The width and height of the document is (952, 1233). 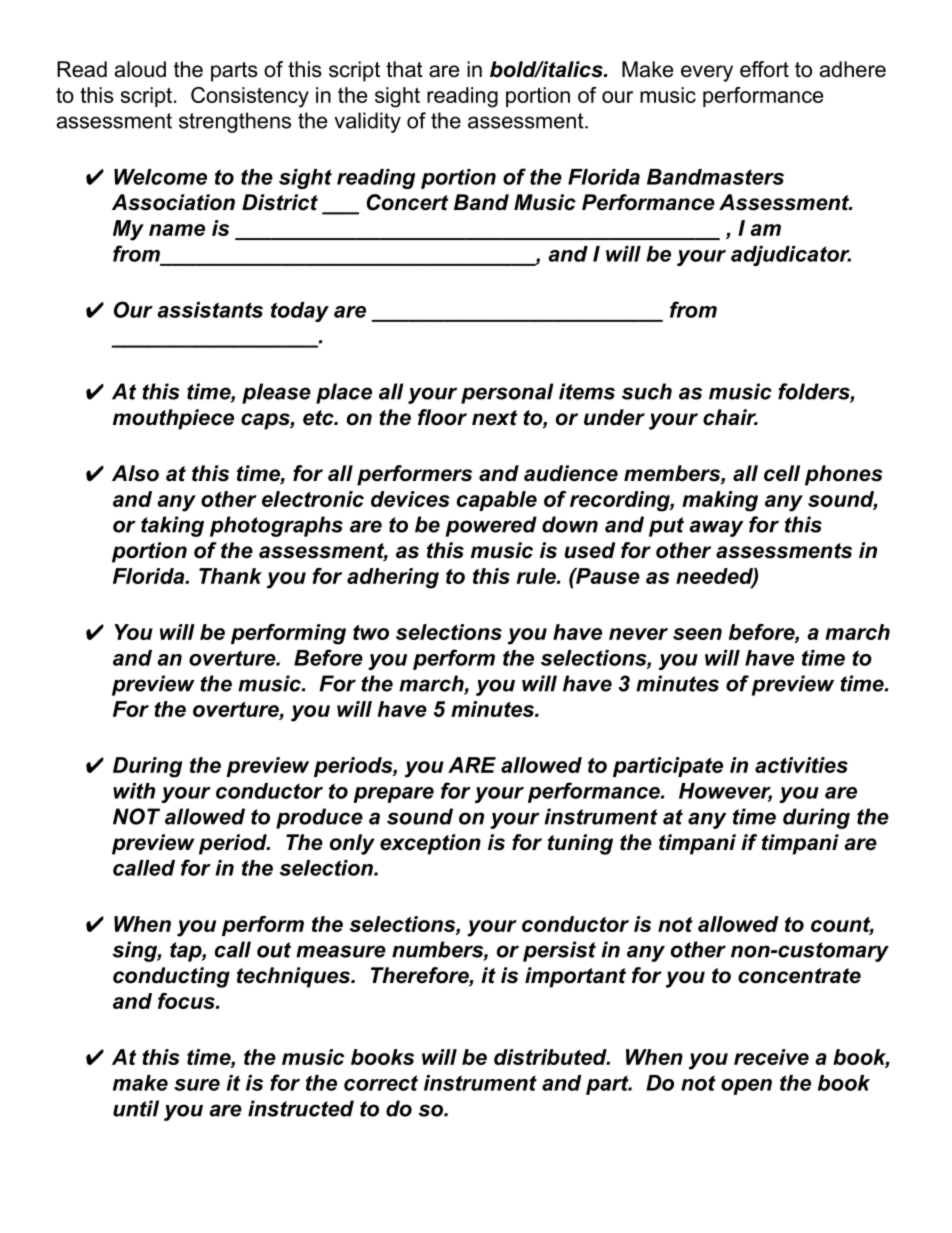 I want to click on prepare, so click(x=393, y=795).
